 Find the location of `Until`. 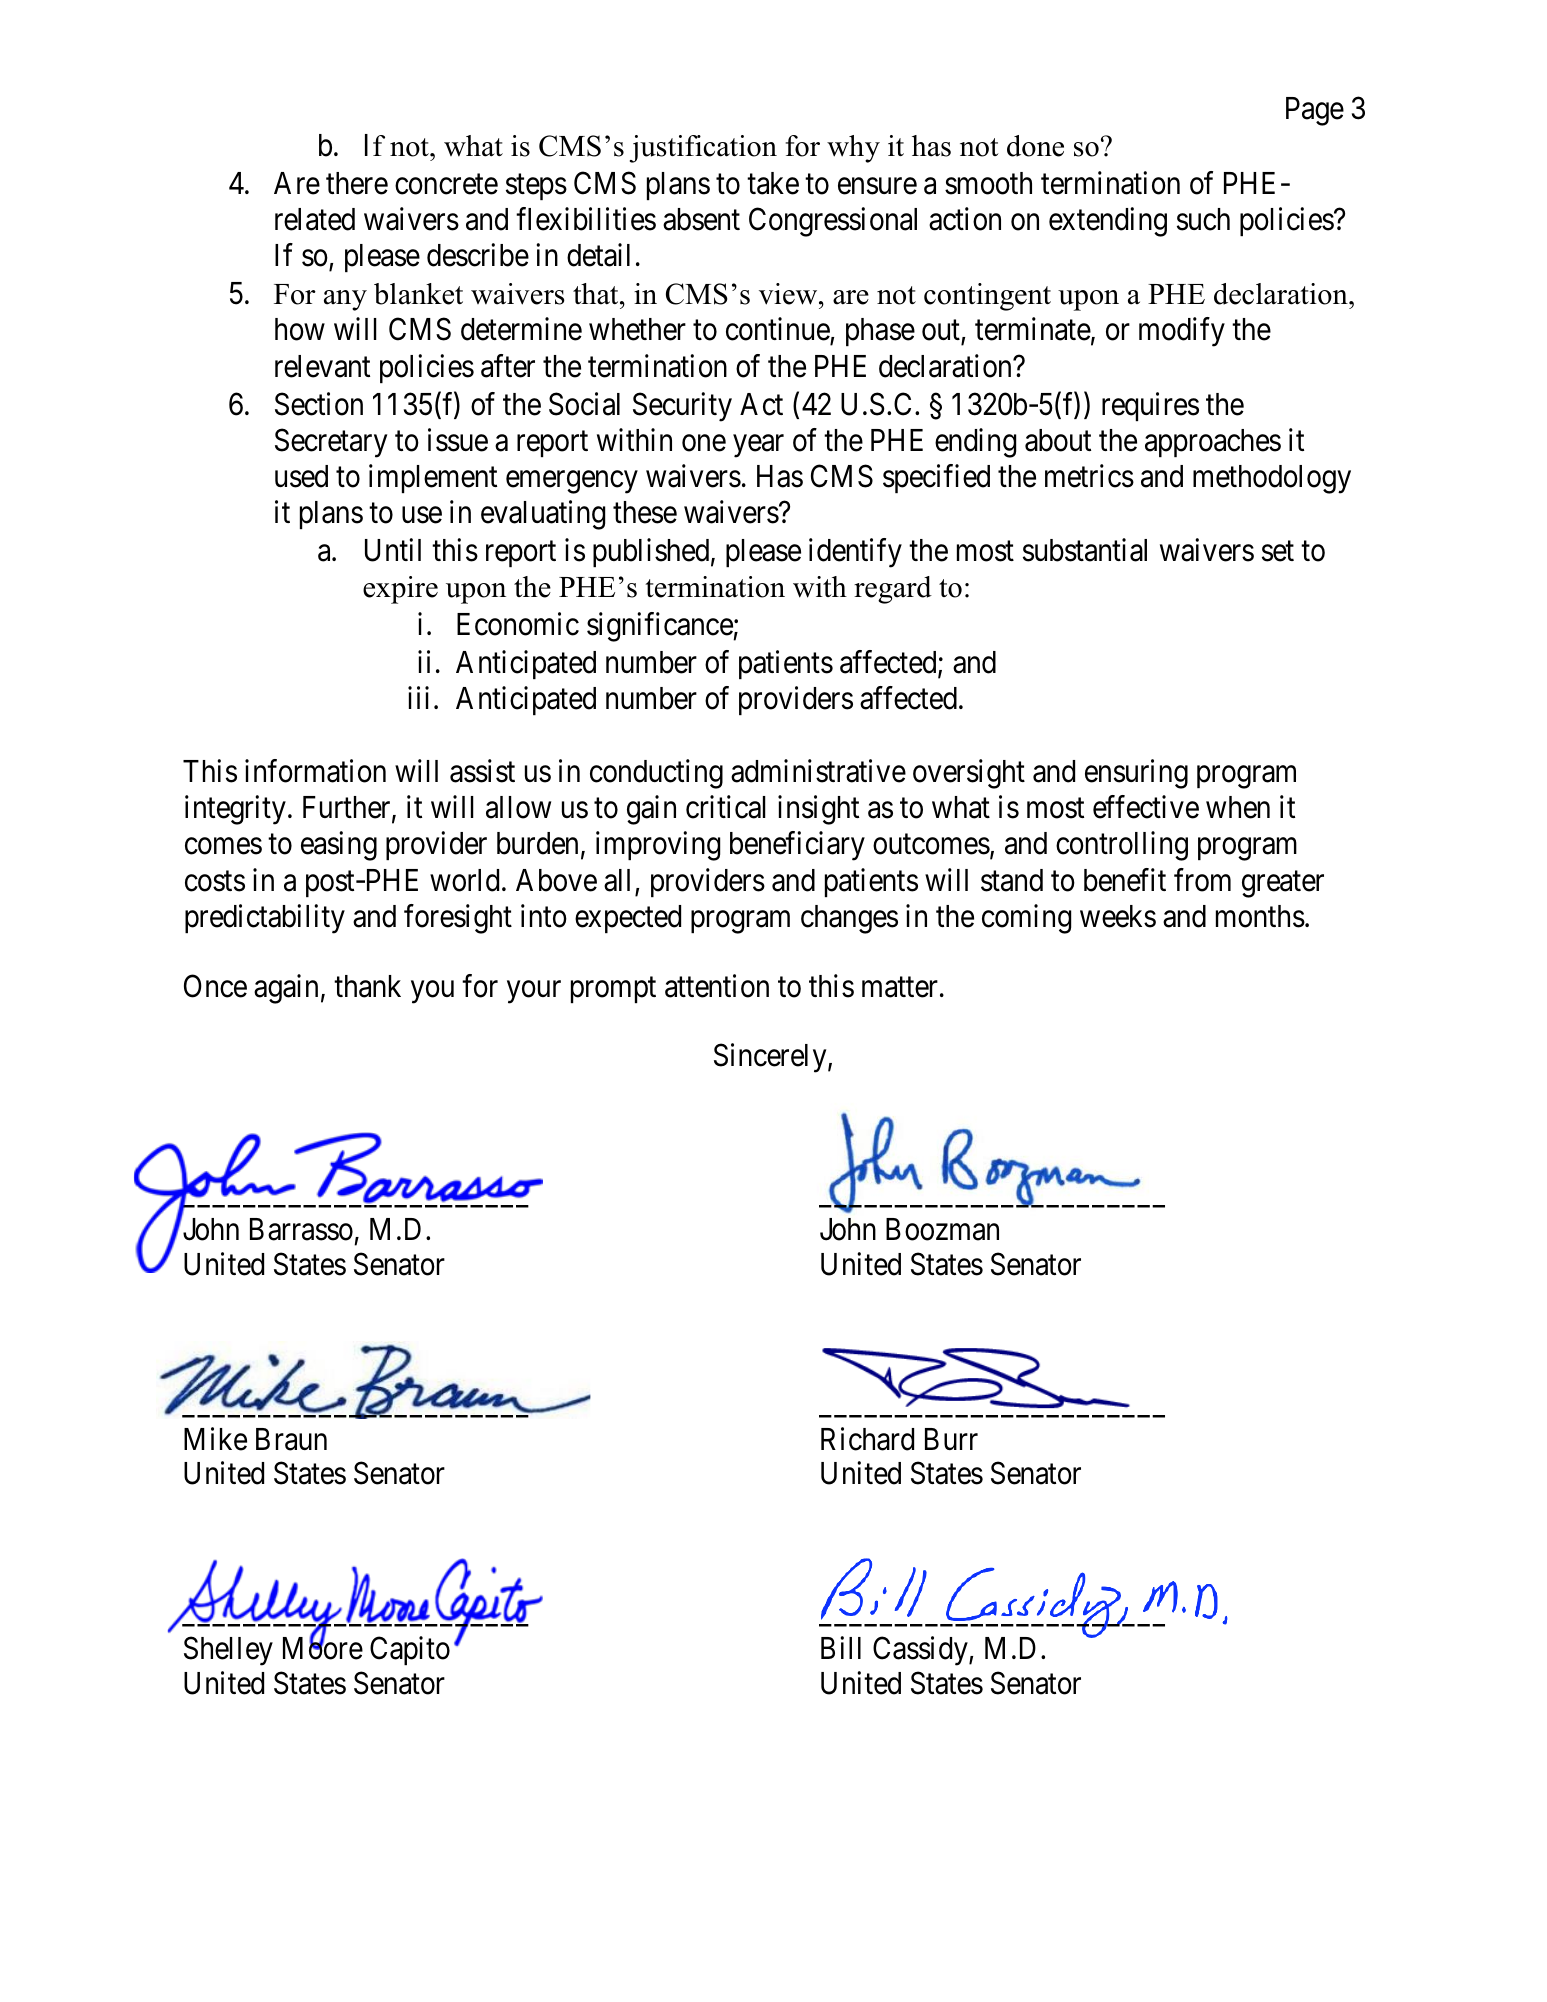

Until is located at coordinates (393, 550).
